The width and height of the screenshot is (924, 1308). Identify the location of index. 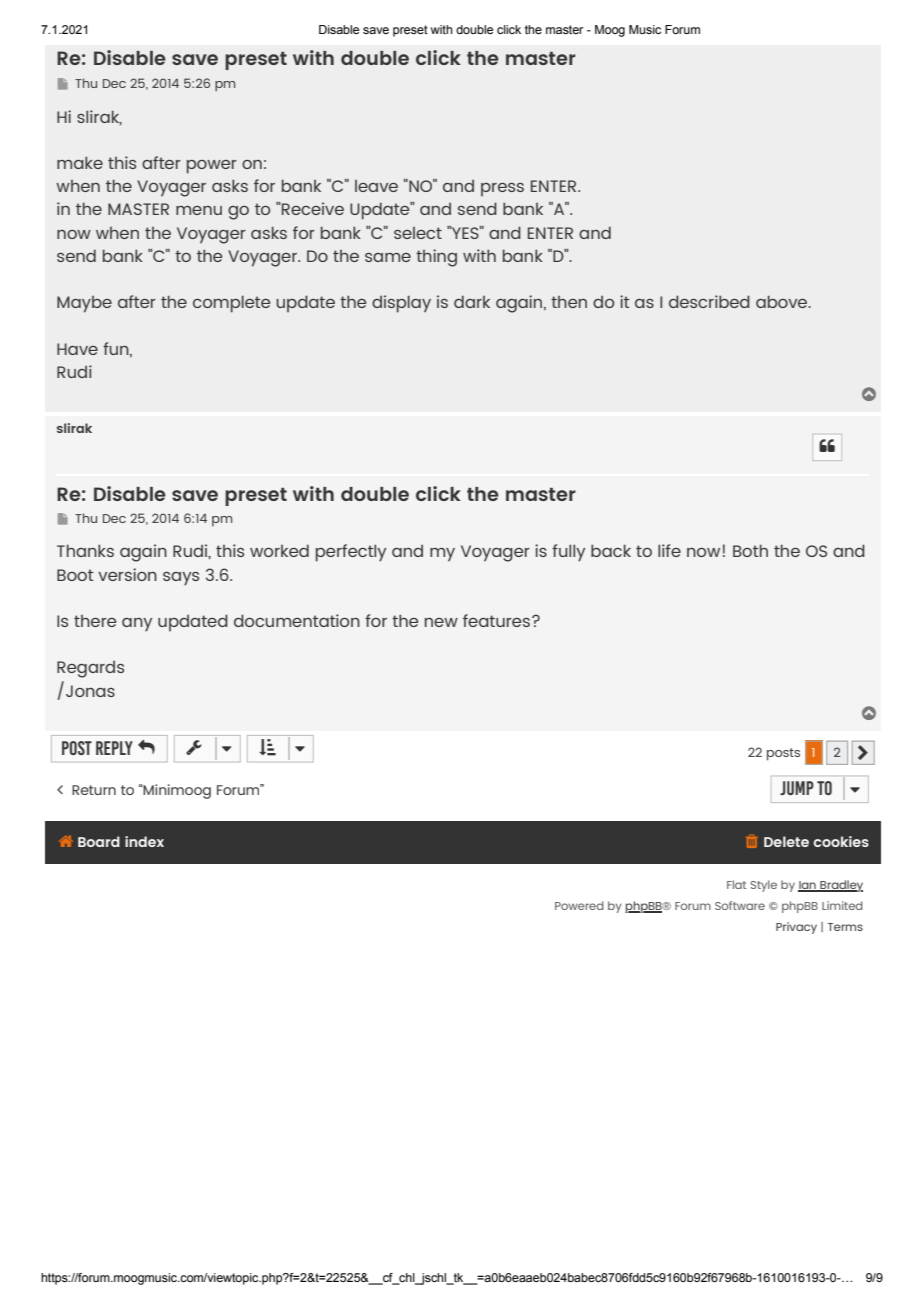
(144, 841).
